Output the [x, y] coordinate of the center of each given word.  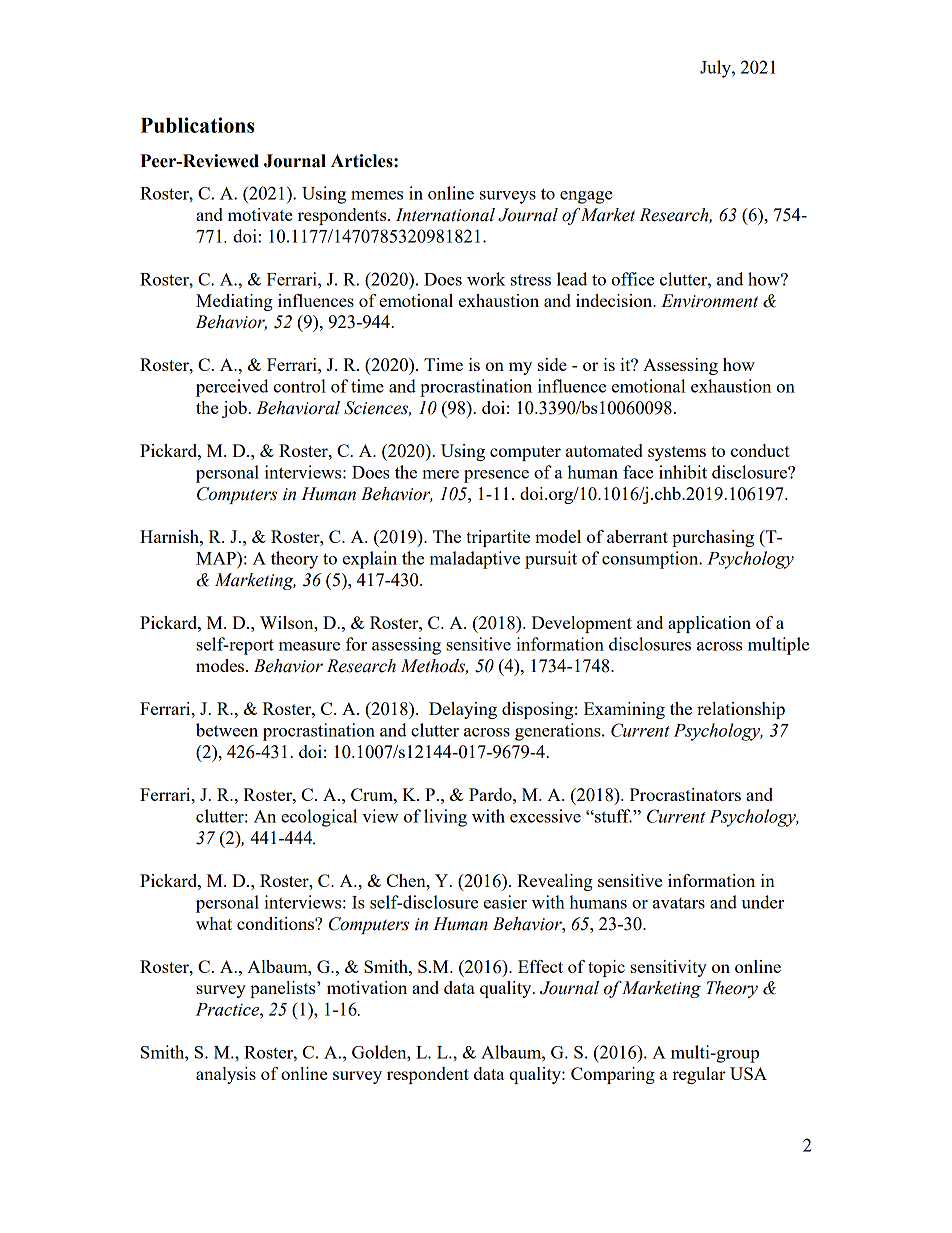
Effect [540, 966]
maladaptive [475, 560]
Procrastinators [685, 794]
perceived [232, 388]
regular [699, 1075]
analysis [226, 1075]
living [445, 818]
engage [586, 197]
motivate [260, 214]
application [709, 624]
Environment [709, 301]
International [445, 215]
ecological [319, 818]
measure [309, 646]
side [552, 364]
